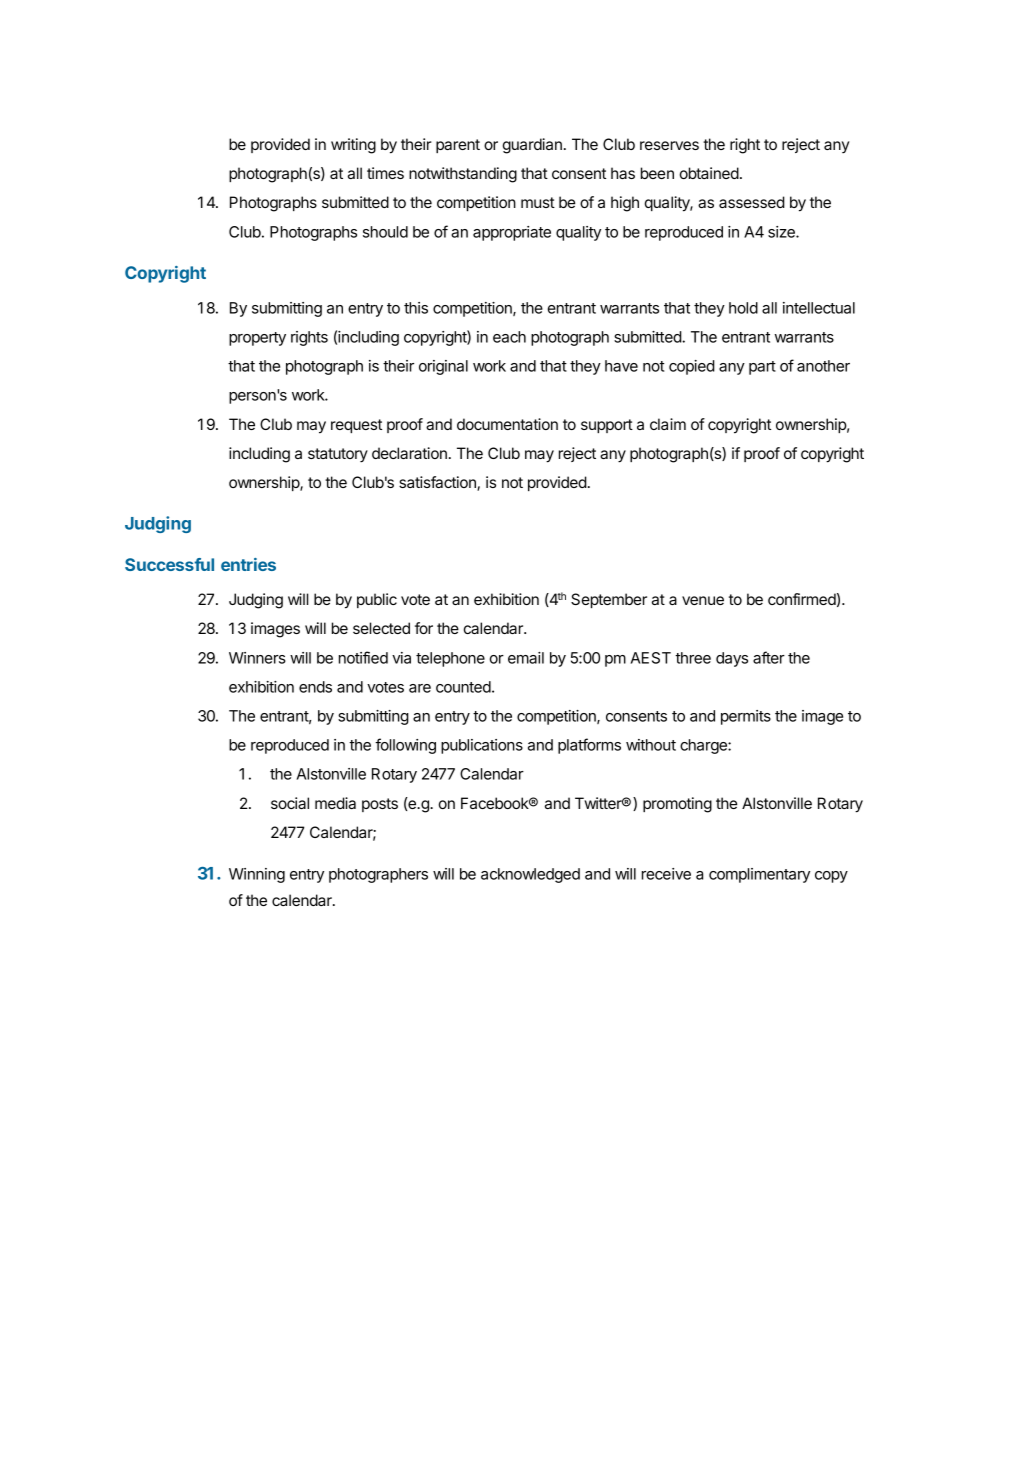 Image resolution: width=1030 pixels, height=1458 pixels. What do you see at coordinates (703, 600) in the screenshot?
I see `venue` at bounding box center [703, 600].
